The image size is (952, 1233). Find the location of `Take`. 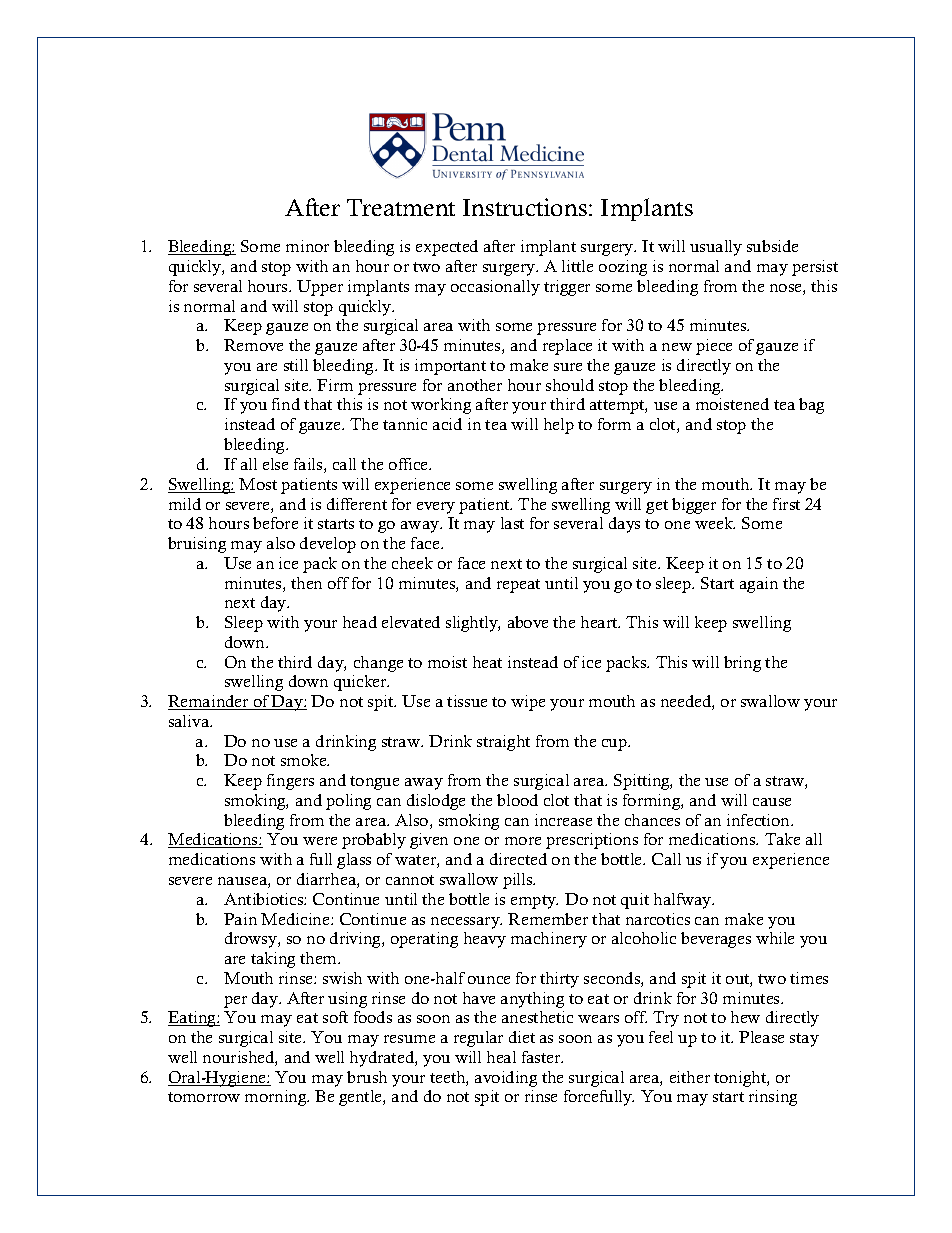

Take is located at coordinates (782, 839).
